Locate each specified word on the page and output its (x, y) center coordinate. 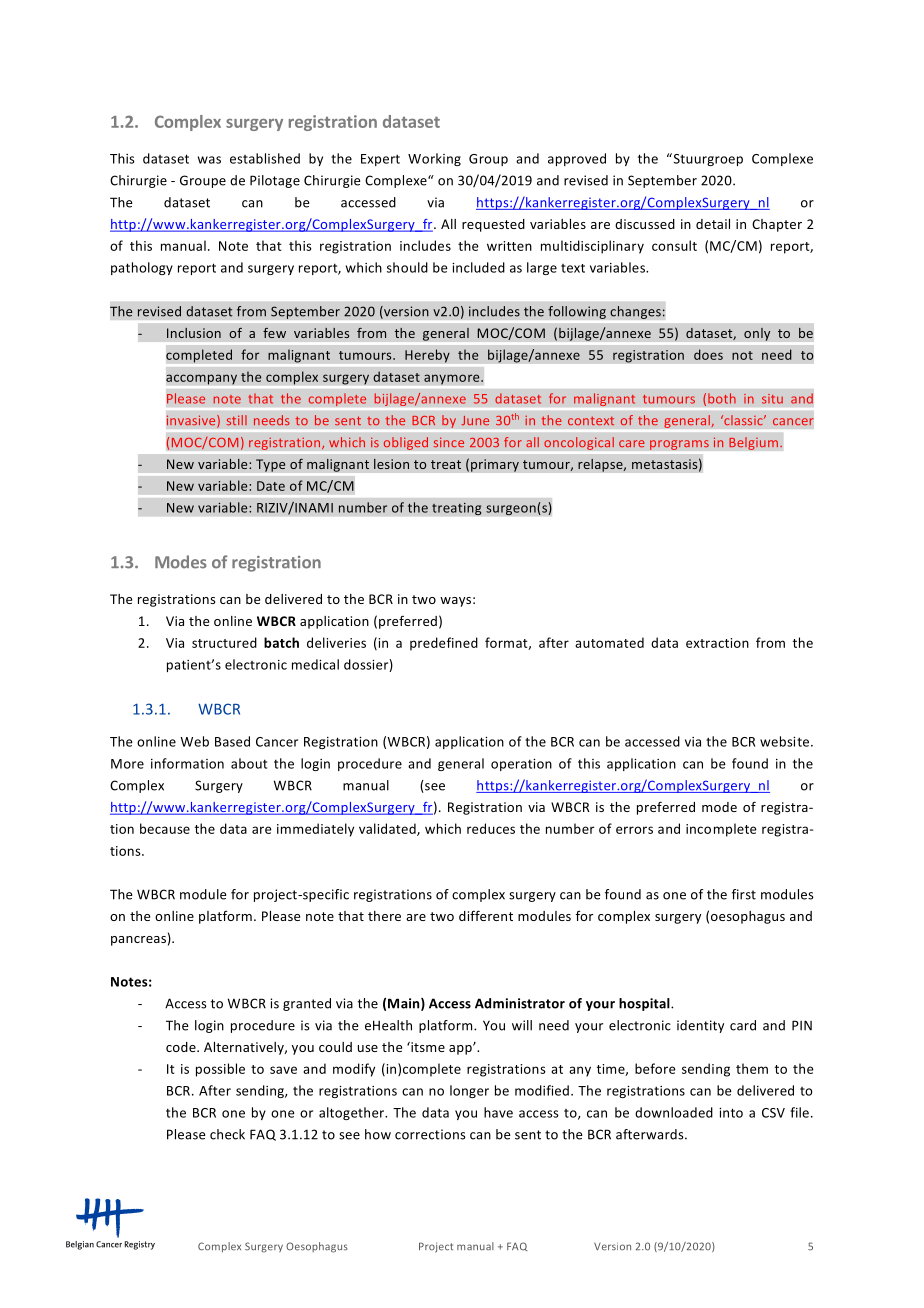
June (475, 420)
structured (224, 642)
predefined (444, 644)
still (236, 420)
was (209, 160)
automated (609, 642)
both (722, 398)
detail (713, 224)
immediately (315, 830)
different (486, 915)
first (744, 894)
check (227, 1134)
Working (434, 159)
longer (469, 1091)
